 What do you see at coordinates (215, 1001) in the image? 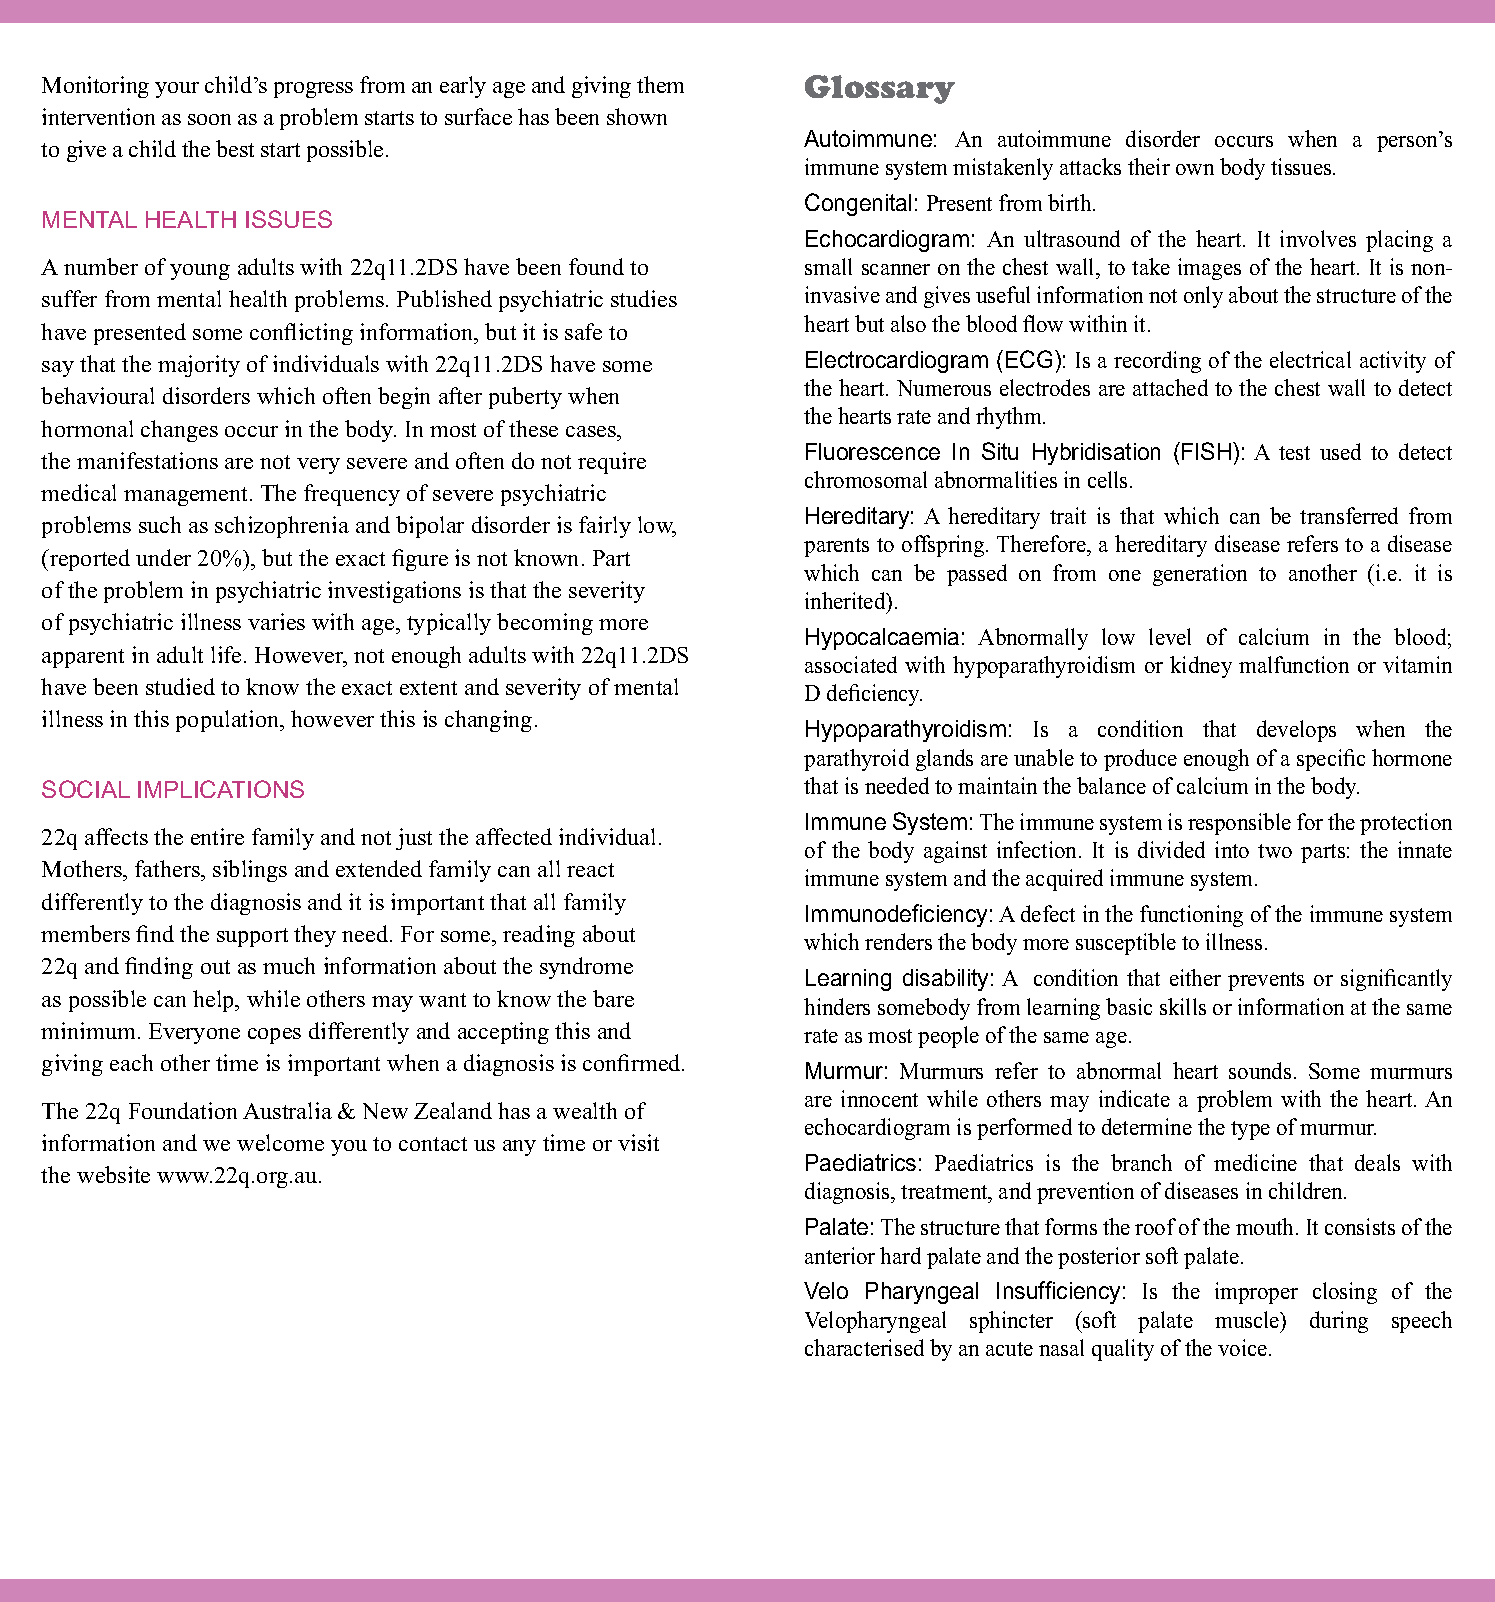
I see `help` at bounding box center [215, 1001].
